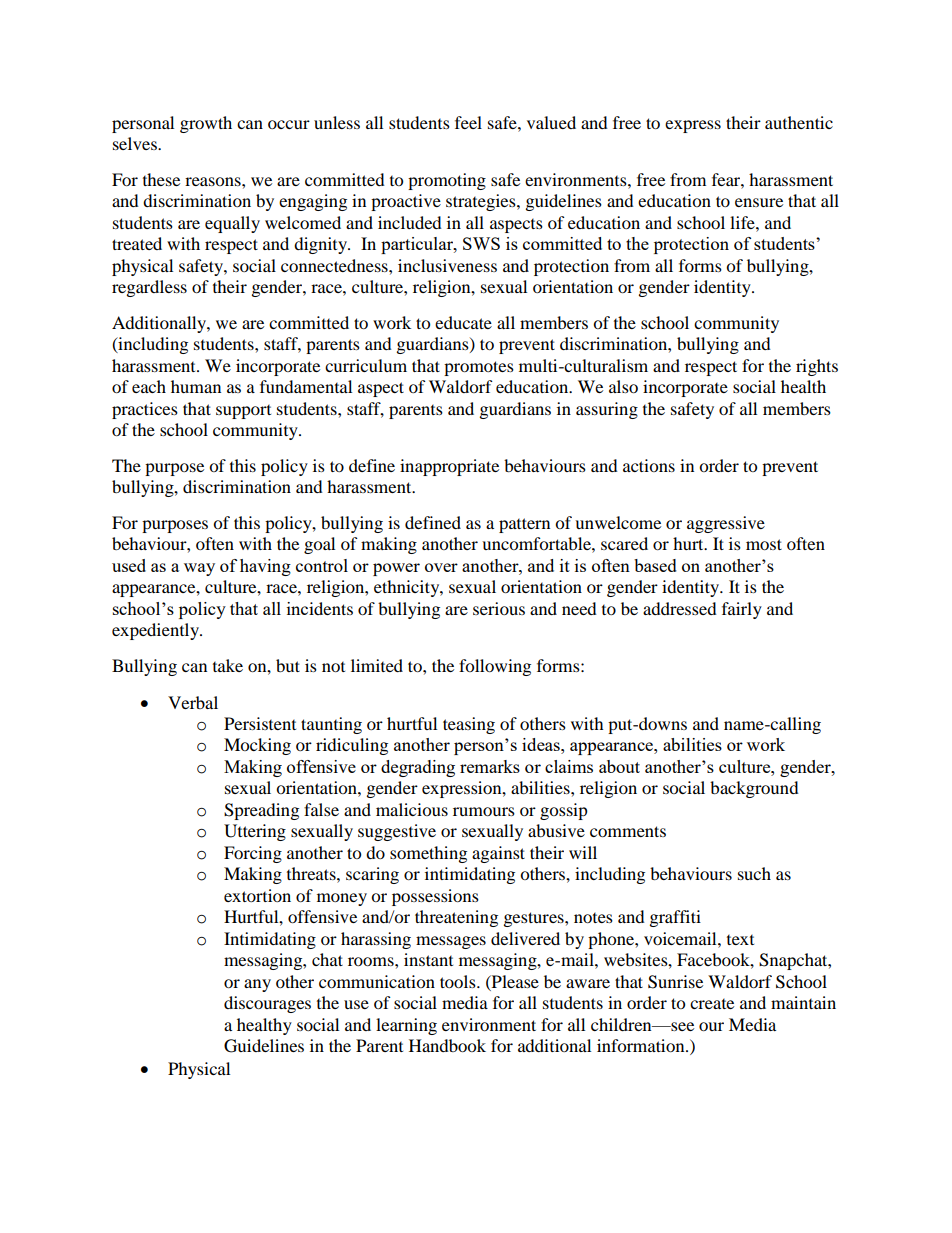  I want to click on Spreading, so click(261, 811).
